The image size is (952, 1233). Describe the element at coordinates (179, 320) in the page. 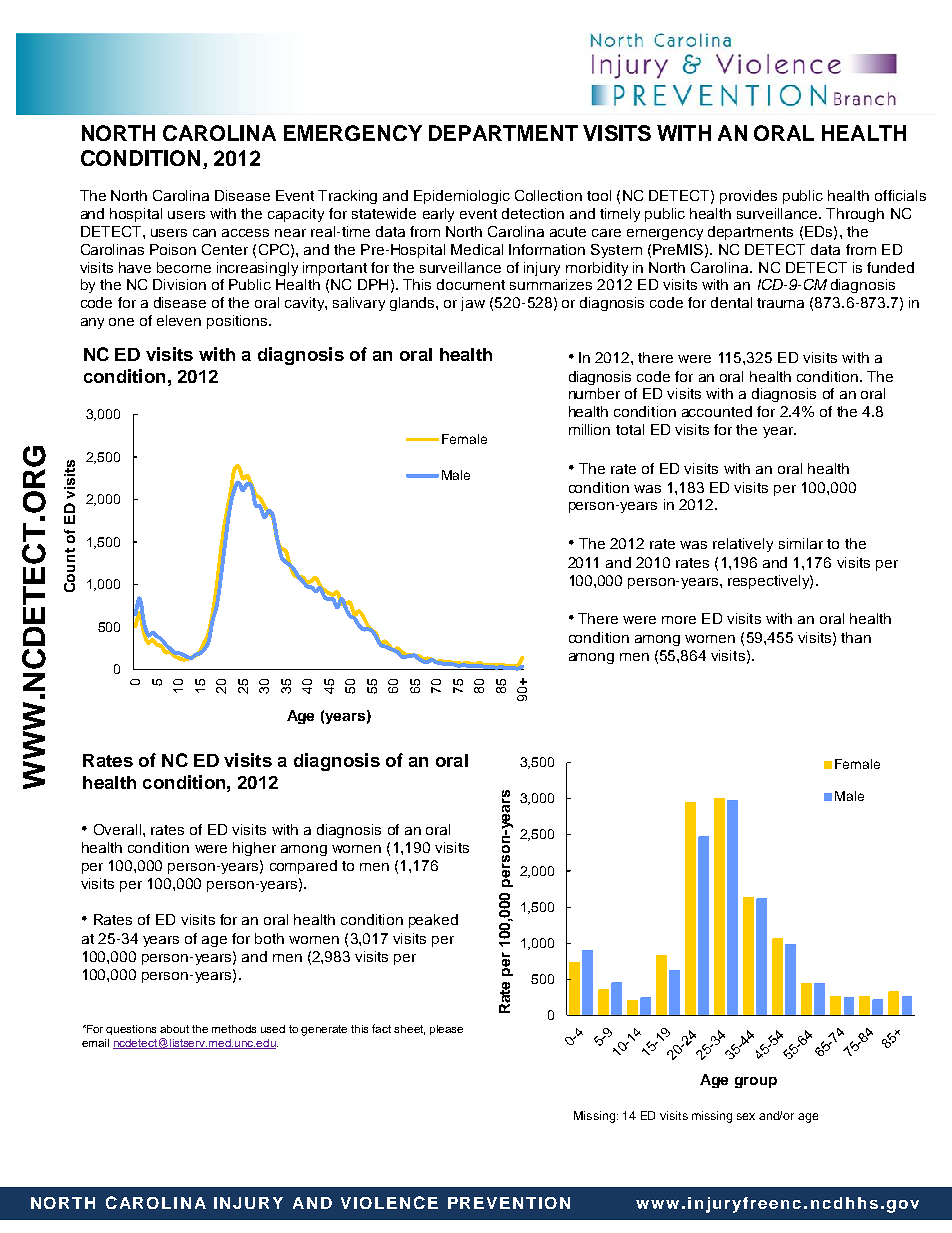

I see `eleven` at that location.
